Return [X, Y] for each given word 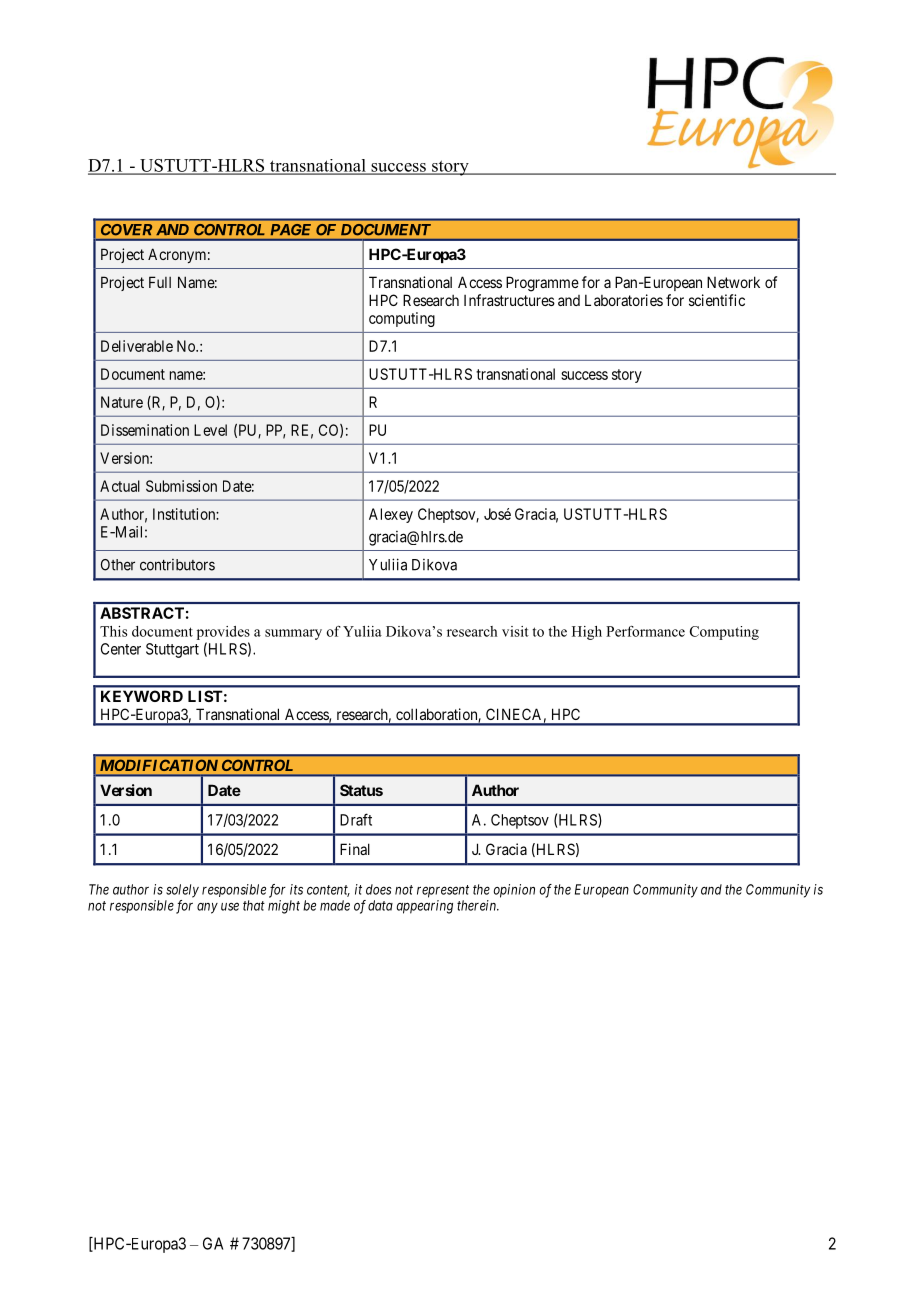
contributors [177, 565]
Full [160, 282]
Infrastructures [509, 300]
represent [443, 891]
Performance [645, 631]
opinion [514, 891]
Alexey [391, 515]
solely [182, 891]
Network [733, 282]
